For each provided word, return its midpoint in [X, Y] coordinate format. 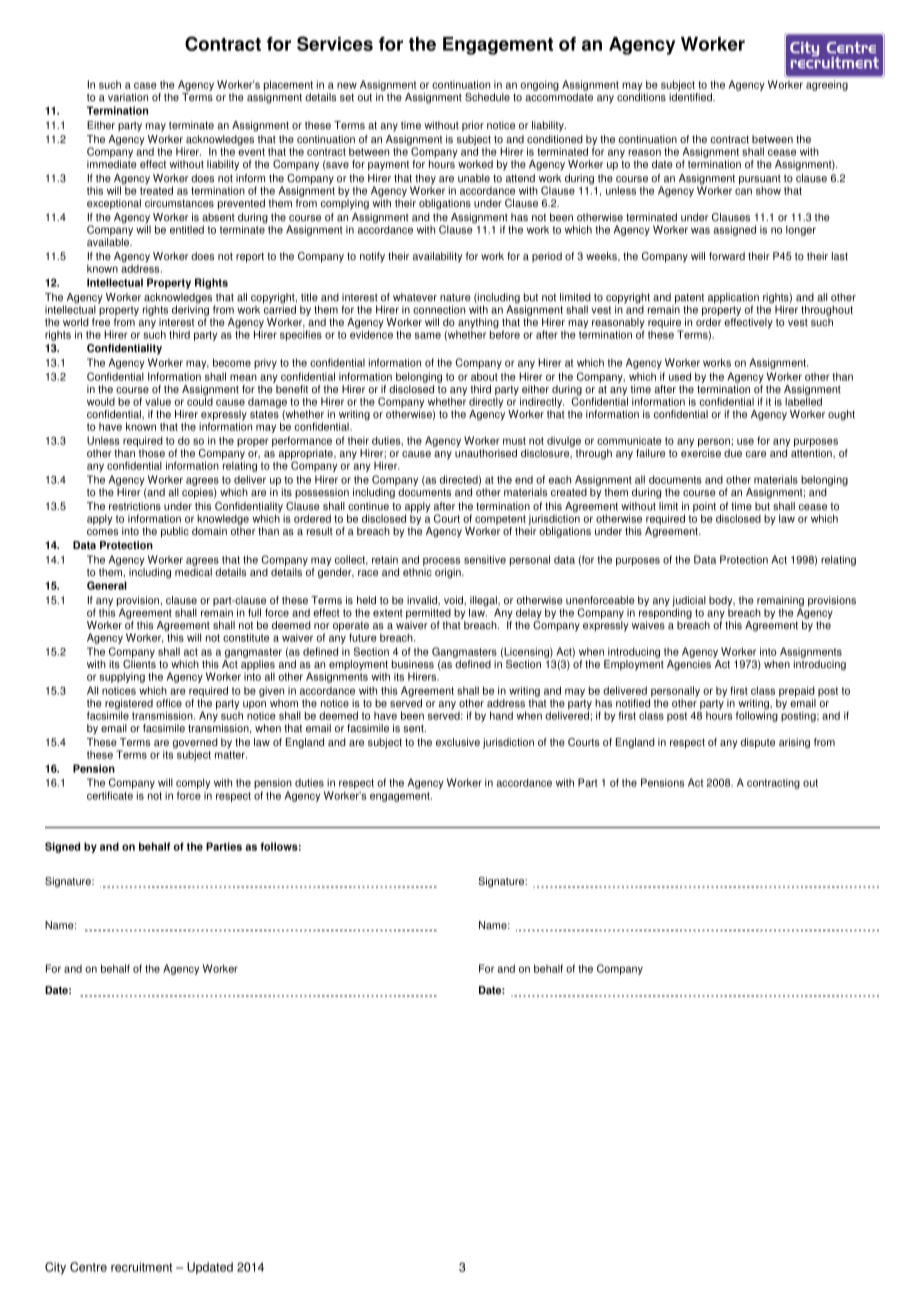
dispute [758, 743]
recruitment [142, 1267]
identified [691, 97]
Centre [88, 1267]
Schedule [487, 97]
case [145, 85]
